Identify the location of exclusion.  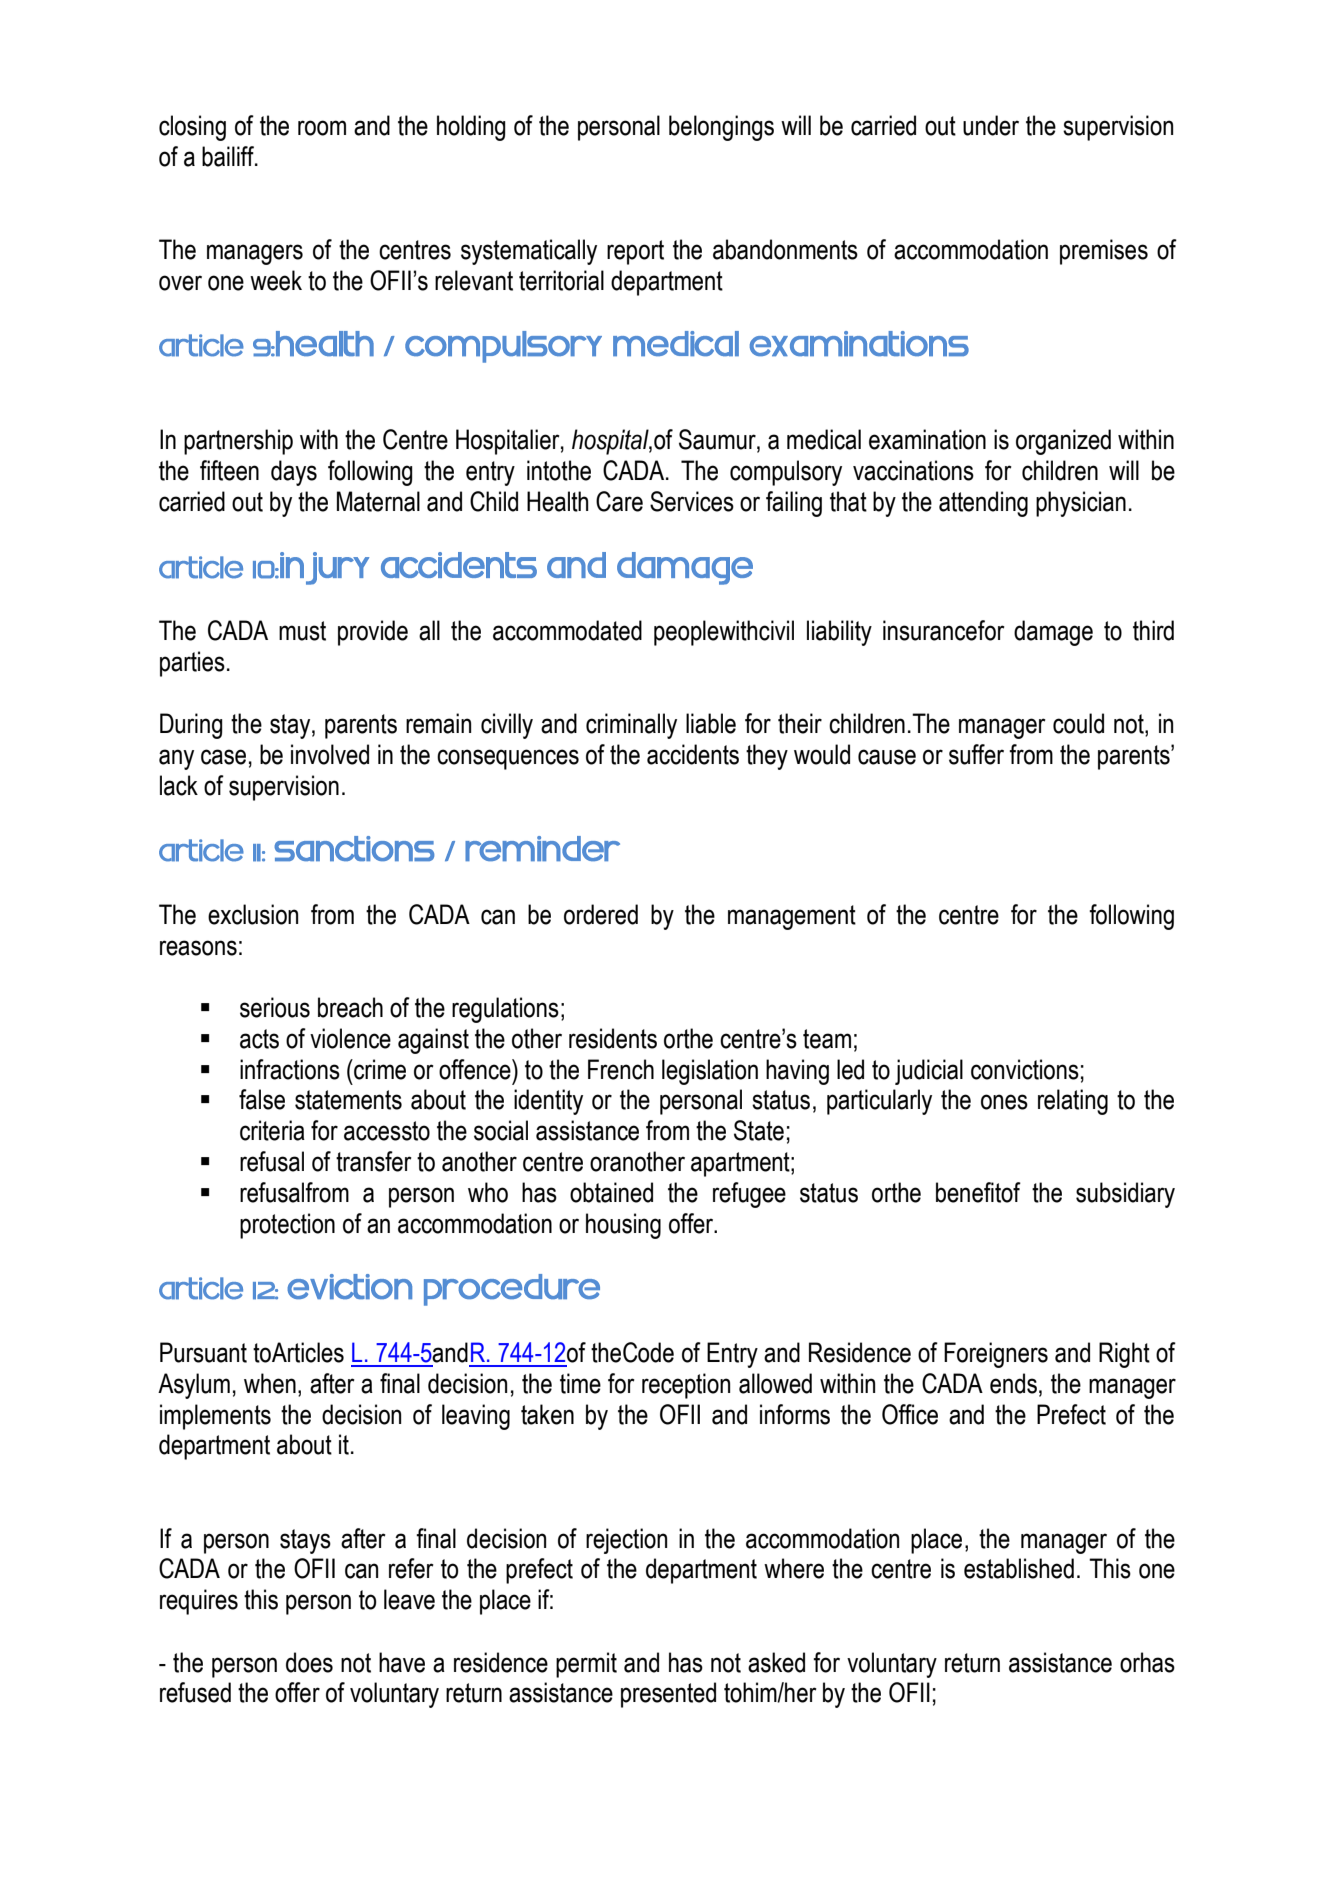
(253, 914).
